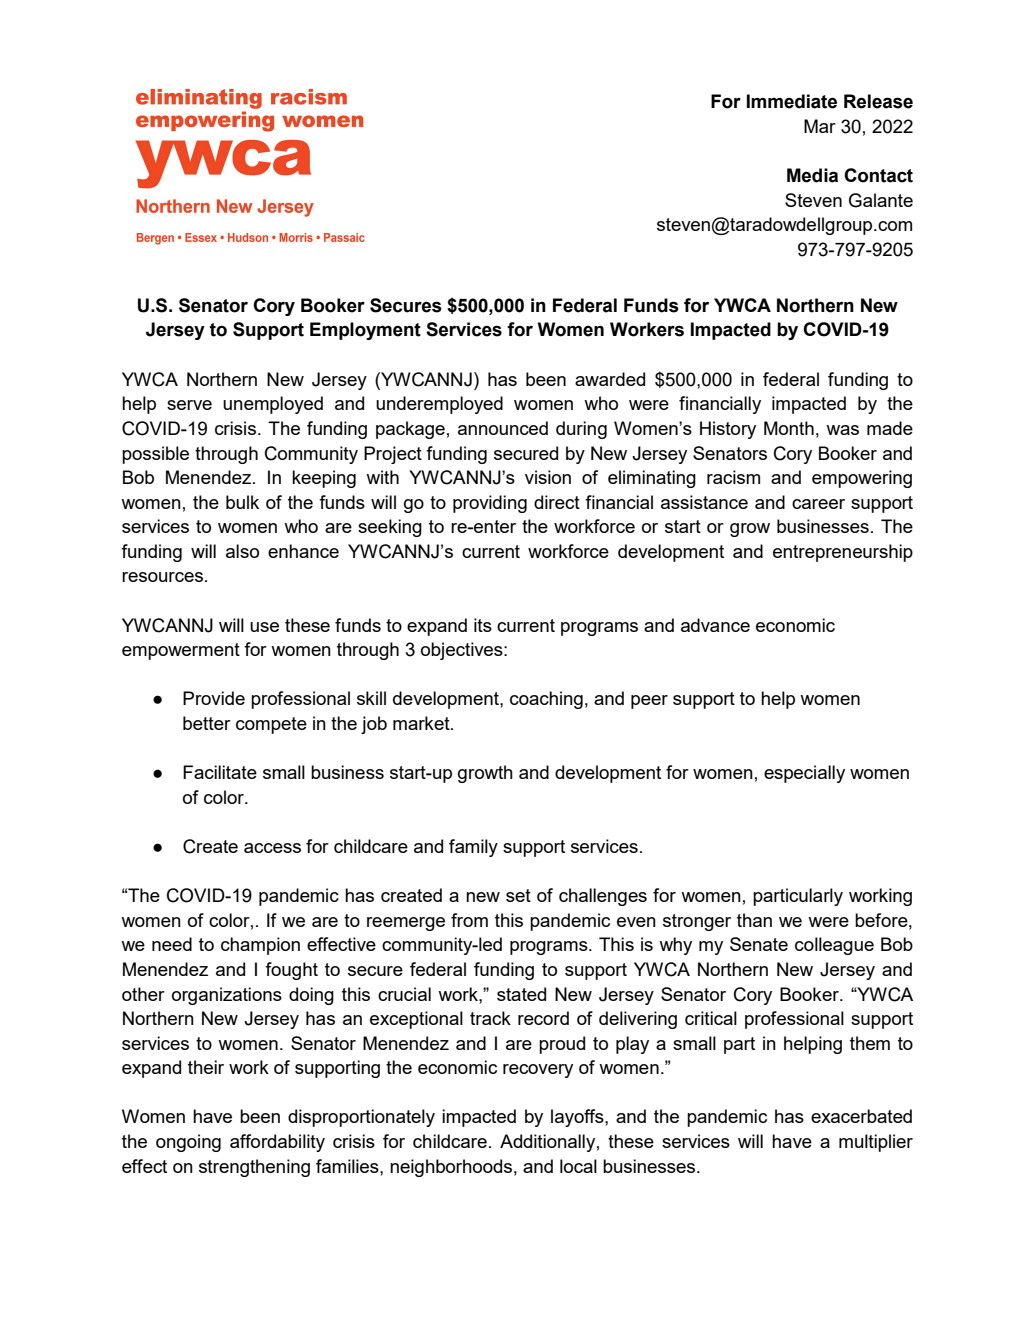 The height and width of the page is (1339, 1035). What do you see at coordinates (365, 331) in the page?
I see `Employment` at bounding box center [365, 331].
